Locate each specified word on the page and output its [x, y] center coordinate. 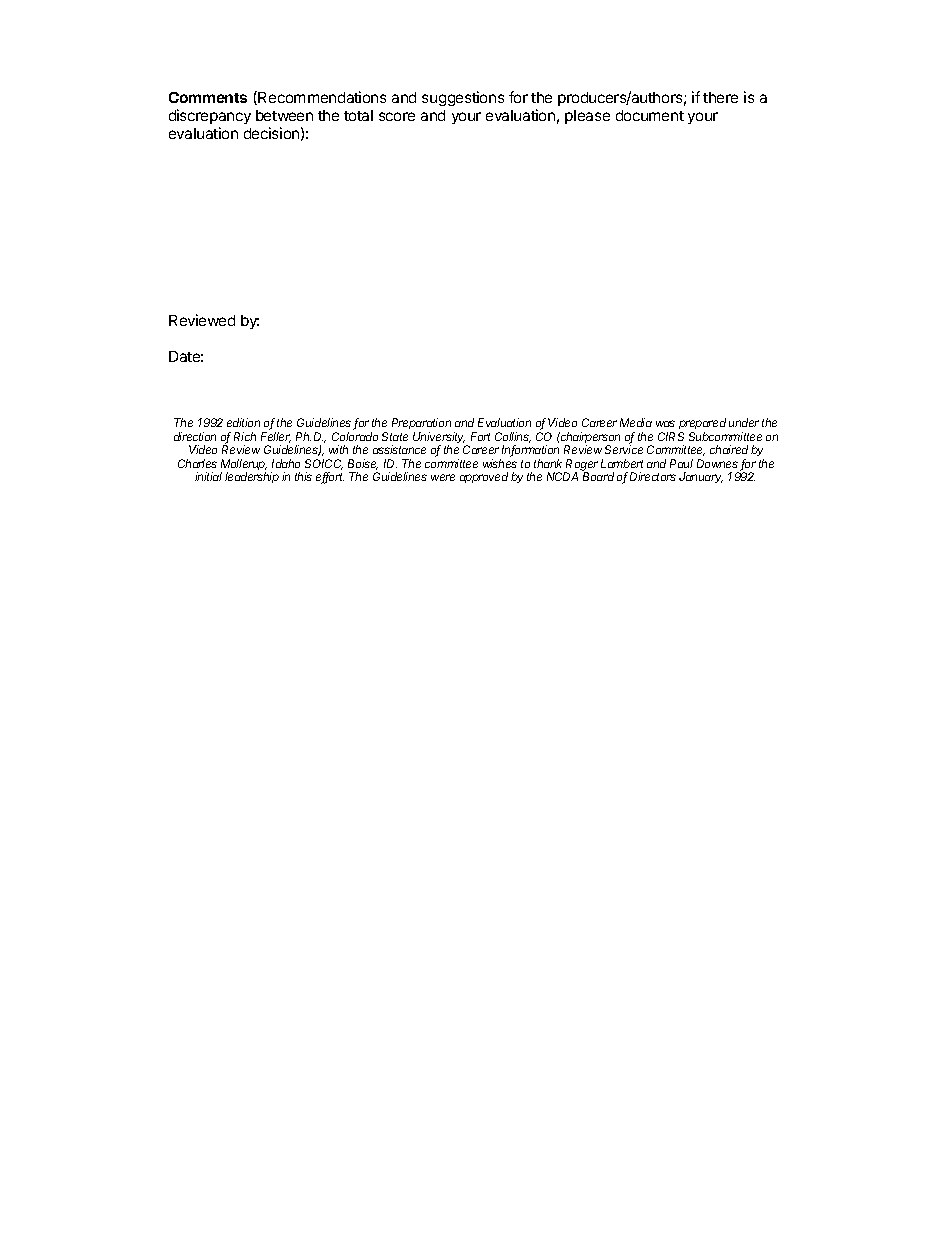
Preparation [421, 425]
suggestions [463, 98]
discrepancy [210, 118]
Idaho [286, 463]
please [587, 117]
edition [243, 422]
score [397, 116]
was [665, 423]
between [284, 115]
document [650, 115]
